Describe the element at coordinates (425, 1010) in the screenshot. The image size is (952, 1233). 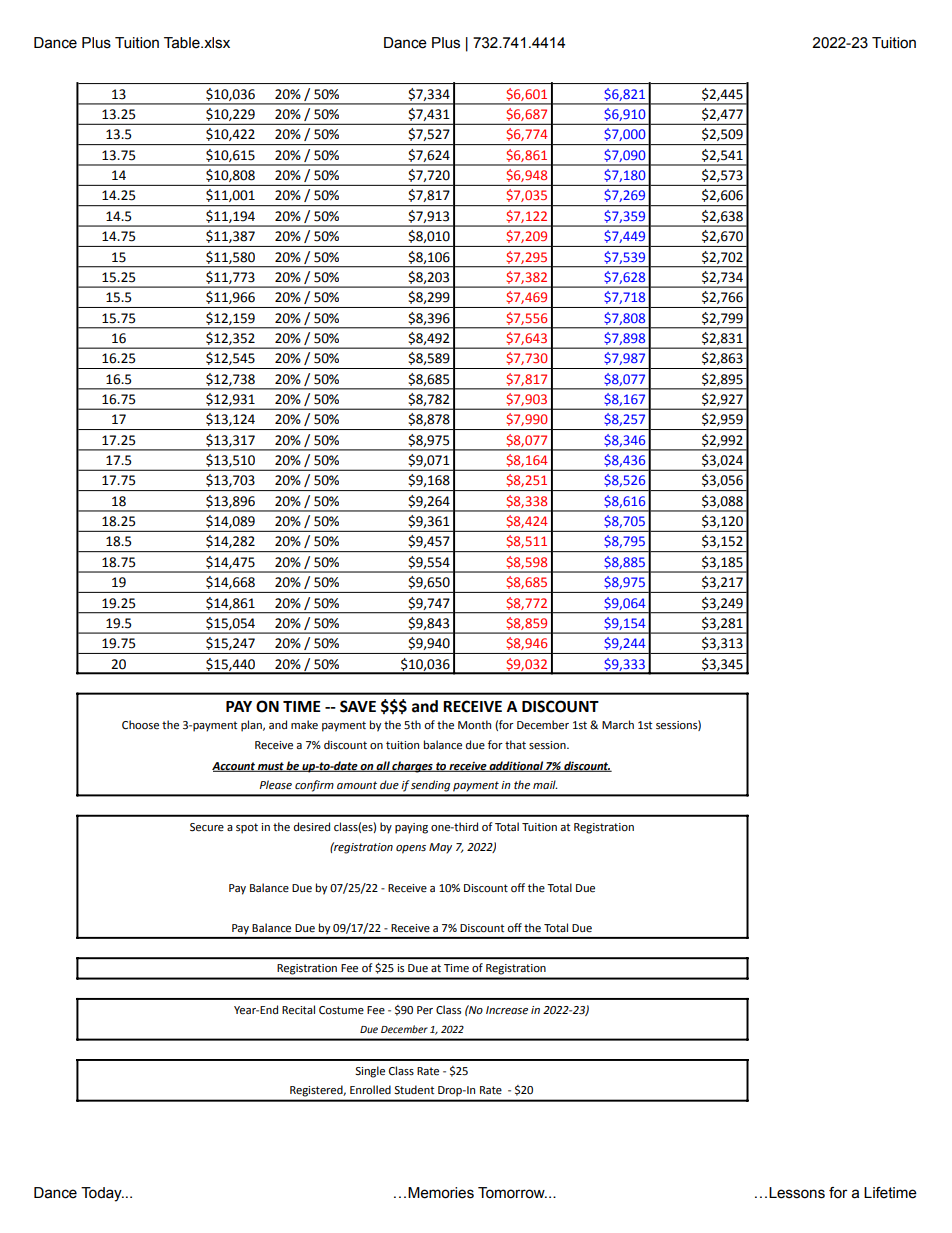
I see `Per` at that location.
